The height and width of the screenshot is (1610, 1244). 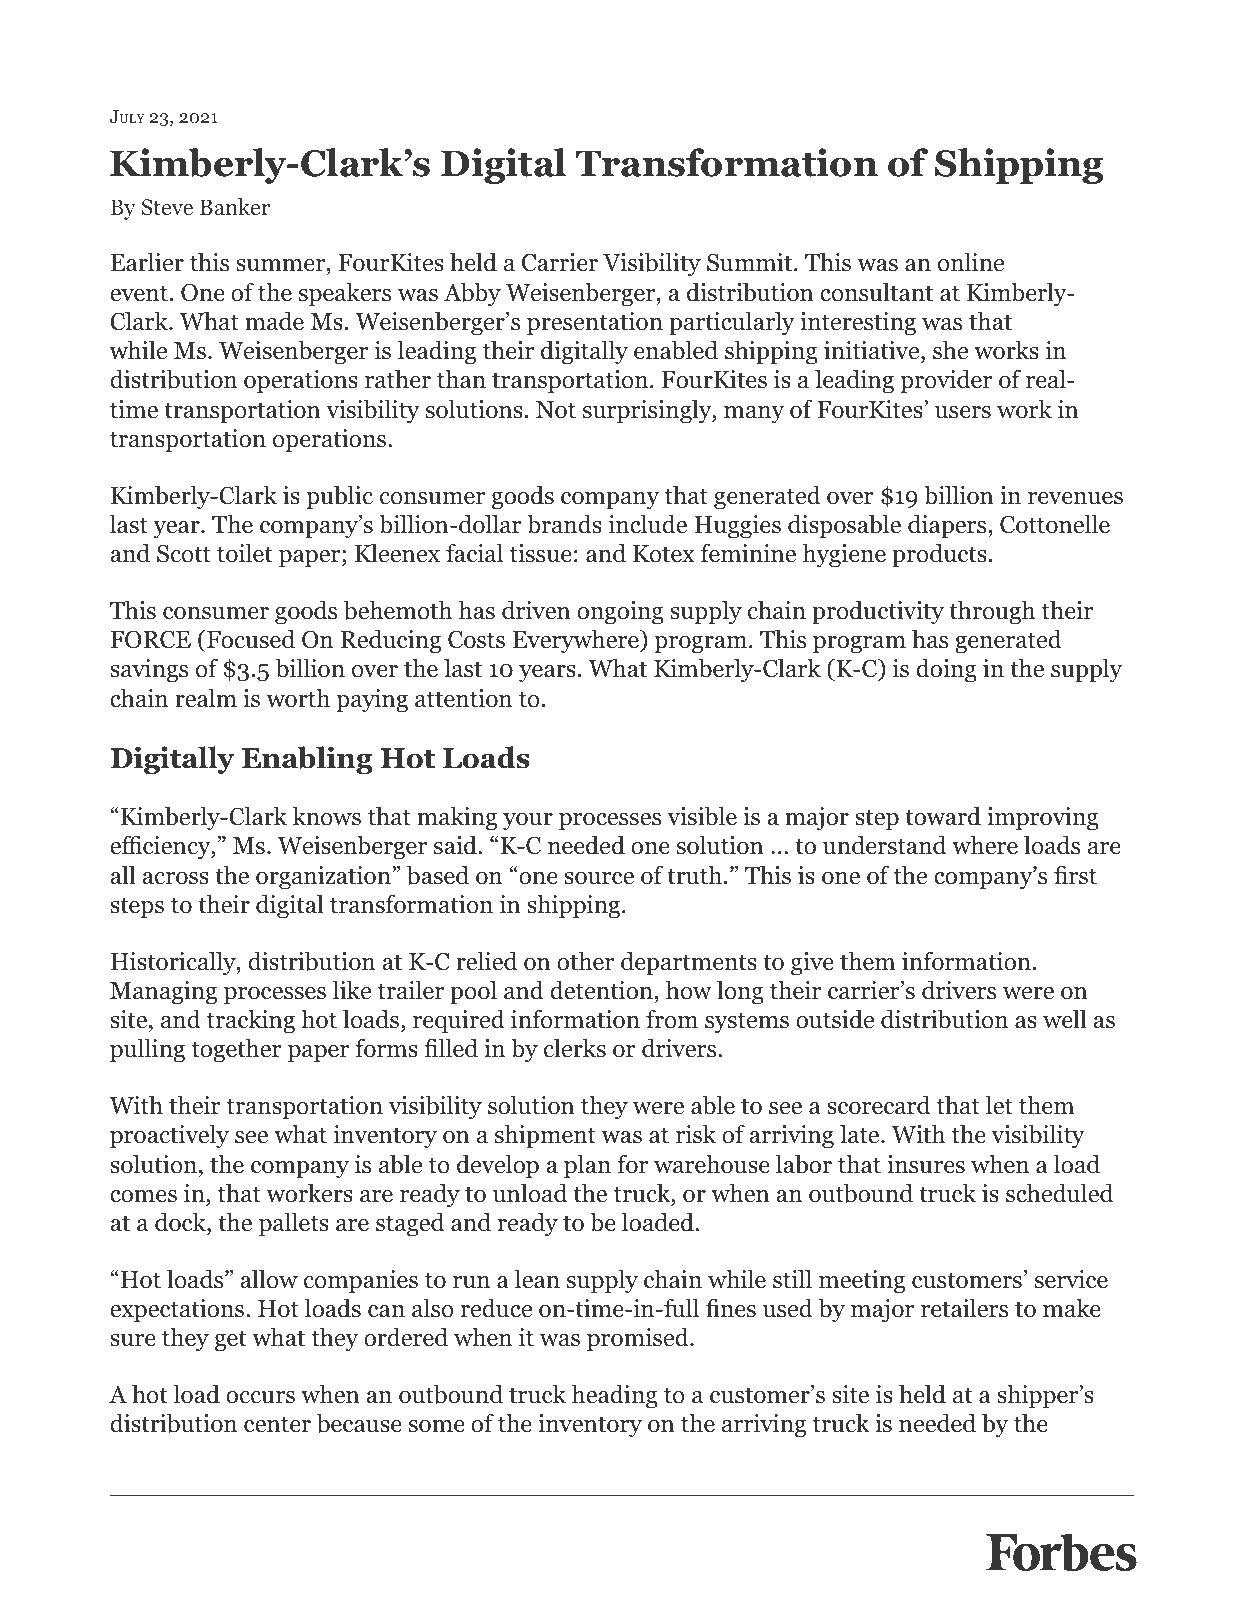 What do you see at coordinates (595, 324) in the screenshot?
I see `presentation` at bounding box center [595, 324].
